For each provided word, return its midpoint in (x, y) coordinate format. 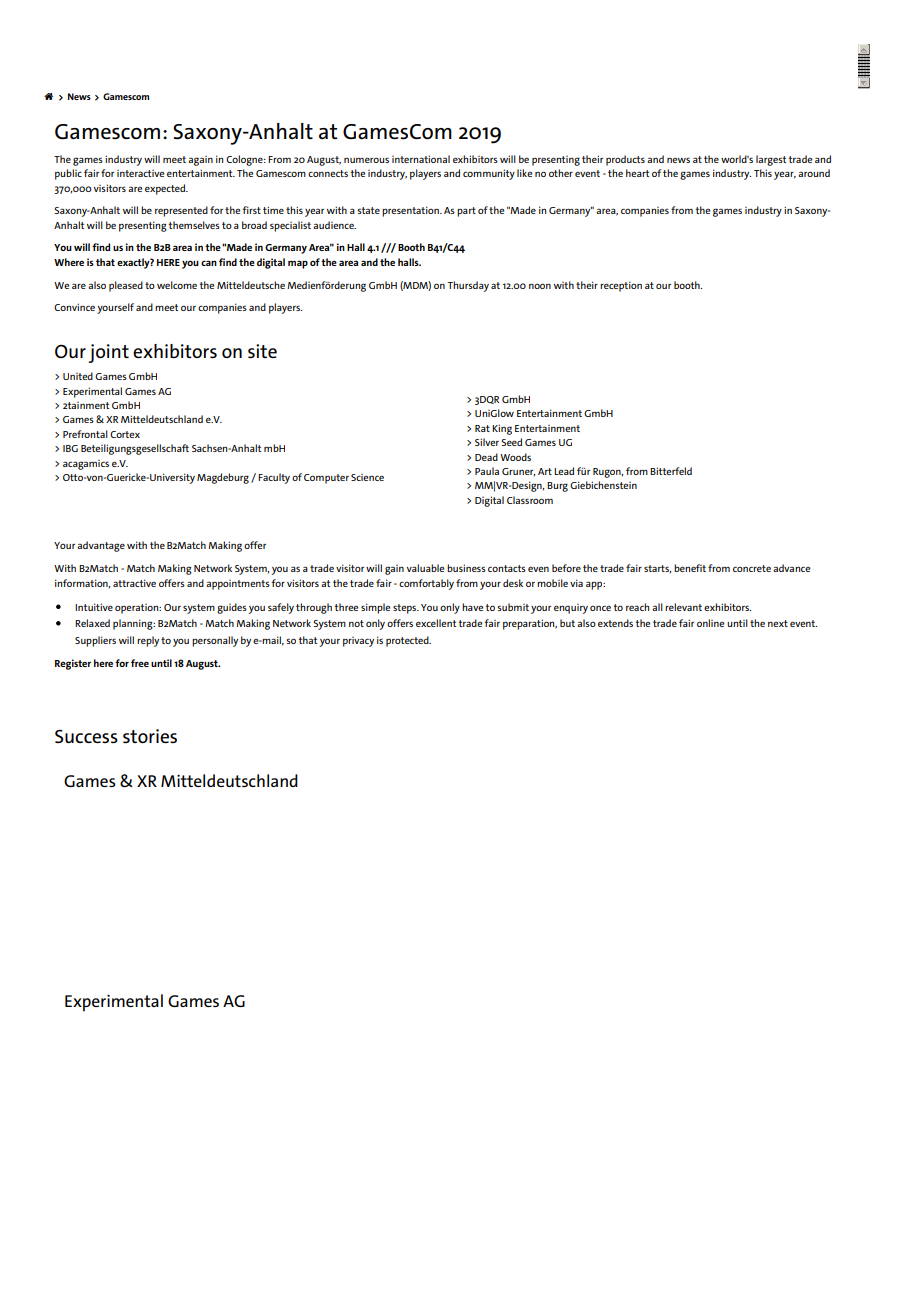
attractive (134, 583)
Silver (487, 442)
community (489, 174)
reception (621, 286)
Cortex (125, 434)
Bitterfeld (671, 471)
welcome (177, 285)
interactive (140, 173)
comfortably (426, 584)
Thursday (468, 286)
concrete (752, 568)
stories (150, 736)
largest (771, 160)
